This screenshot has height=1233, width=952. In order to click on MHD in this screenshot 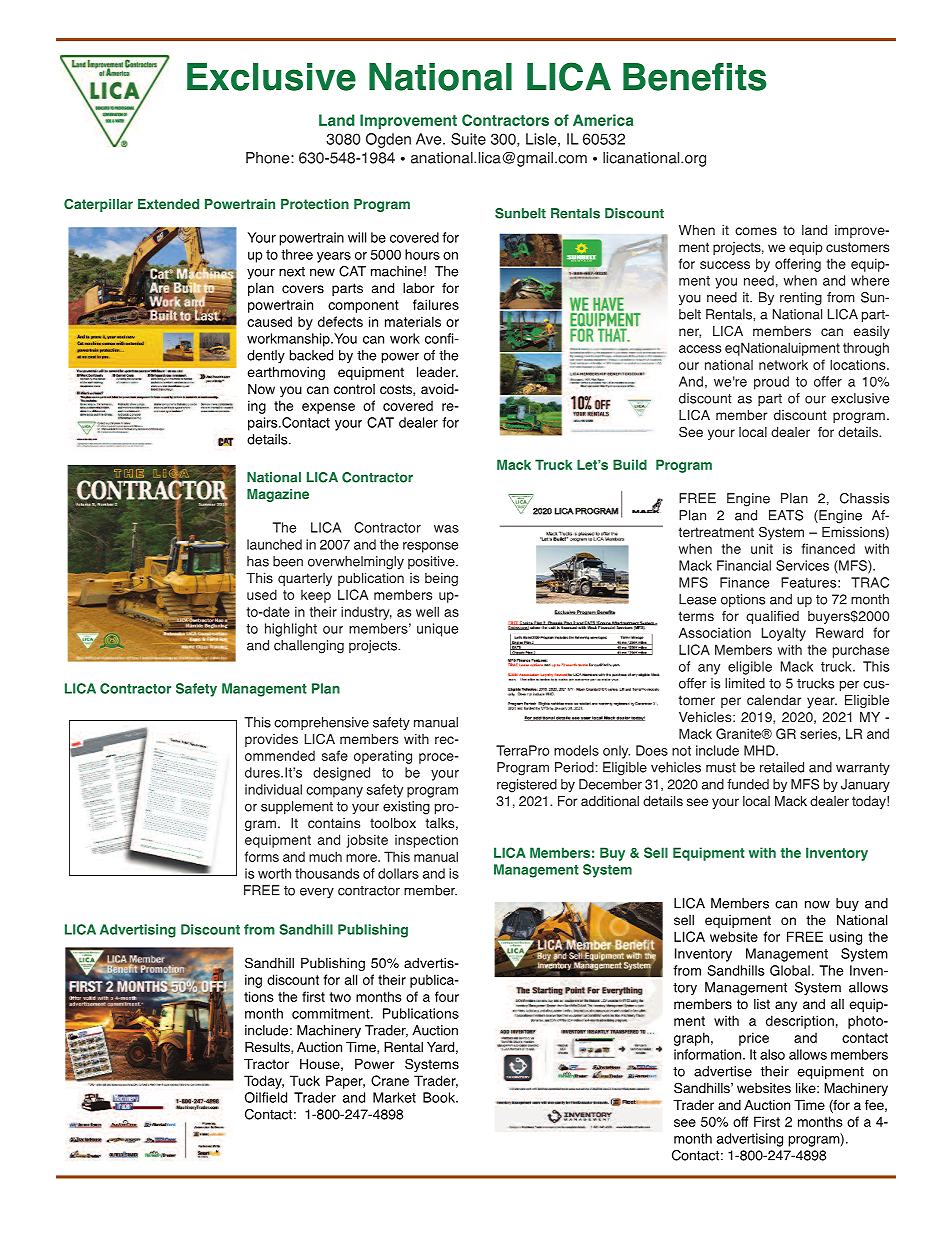, I will do `click(760, 750)`.
